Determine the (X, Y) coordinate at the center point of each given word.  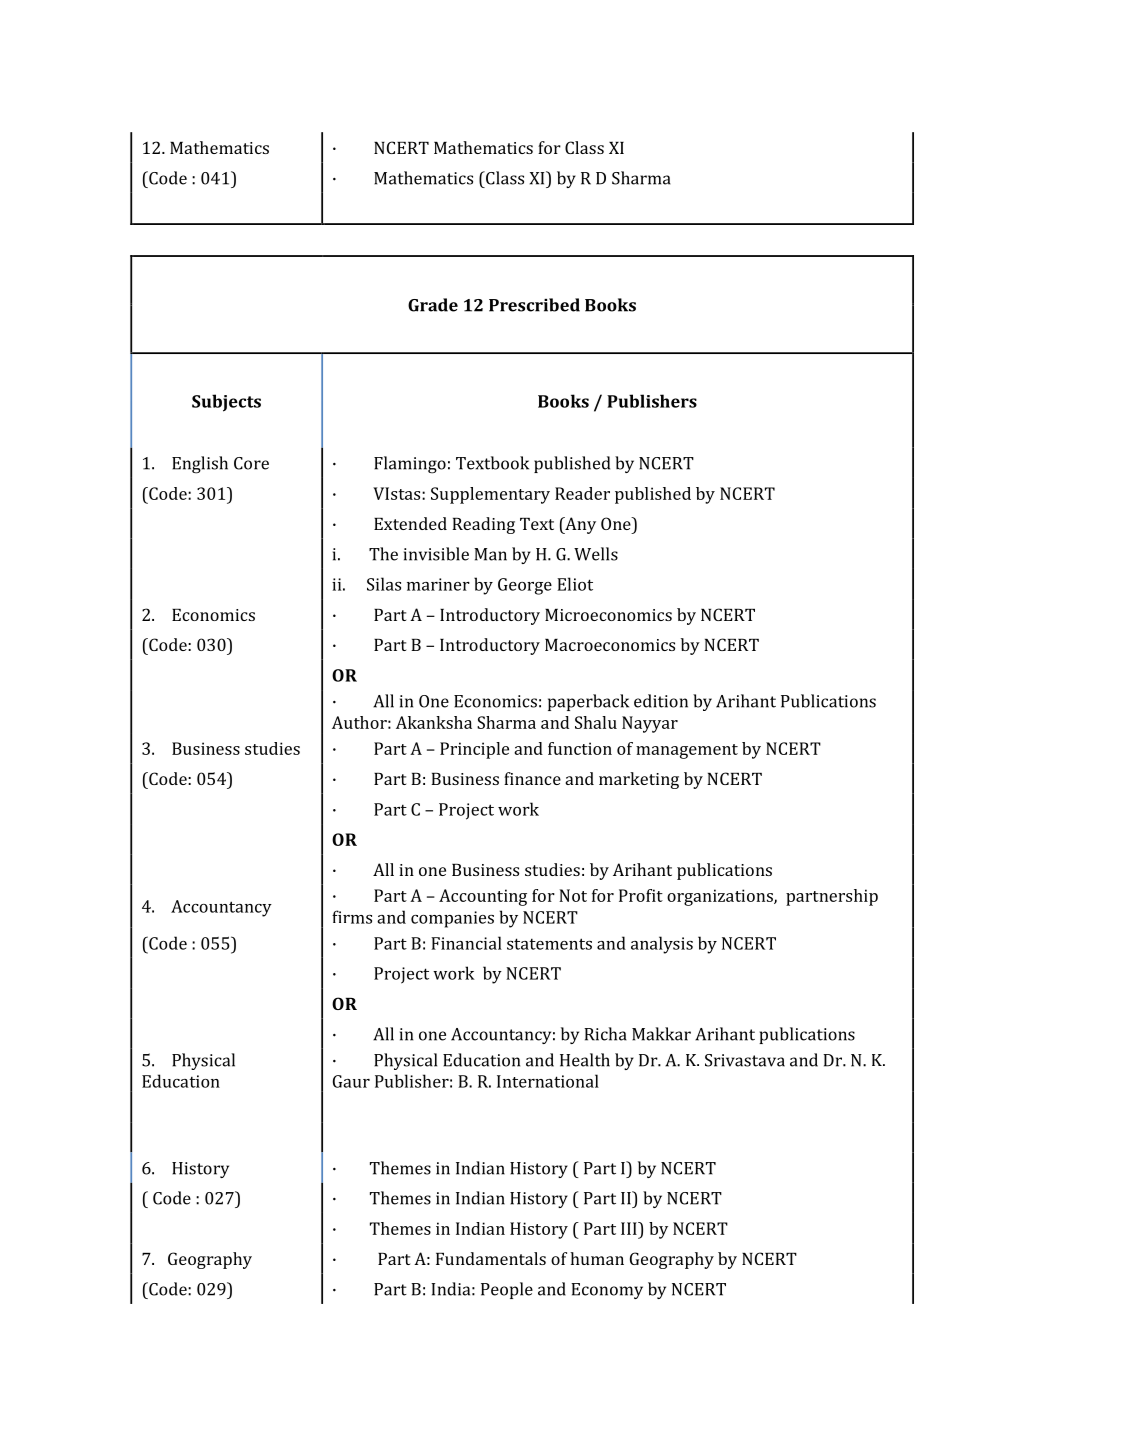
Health (585, 1060)
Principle (474, 750)
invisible (436, 554)
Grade (433, 305)
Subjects (226, 403)
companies (452, 919)
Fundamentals (491, 1258)
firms (352, 917)
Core (251, 463)
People (507, 1290)
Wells (596, 554)
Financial (466, 943)
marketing (639, 780)
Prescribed (534, 305)
